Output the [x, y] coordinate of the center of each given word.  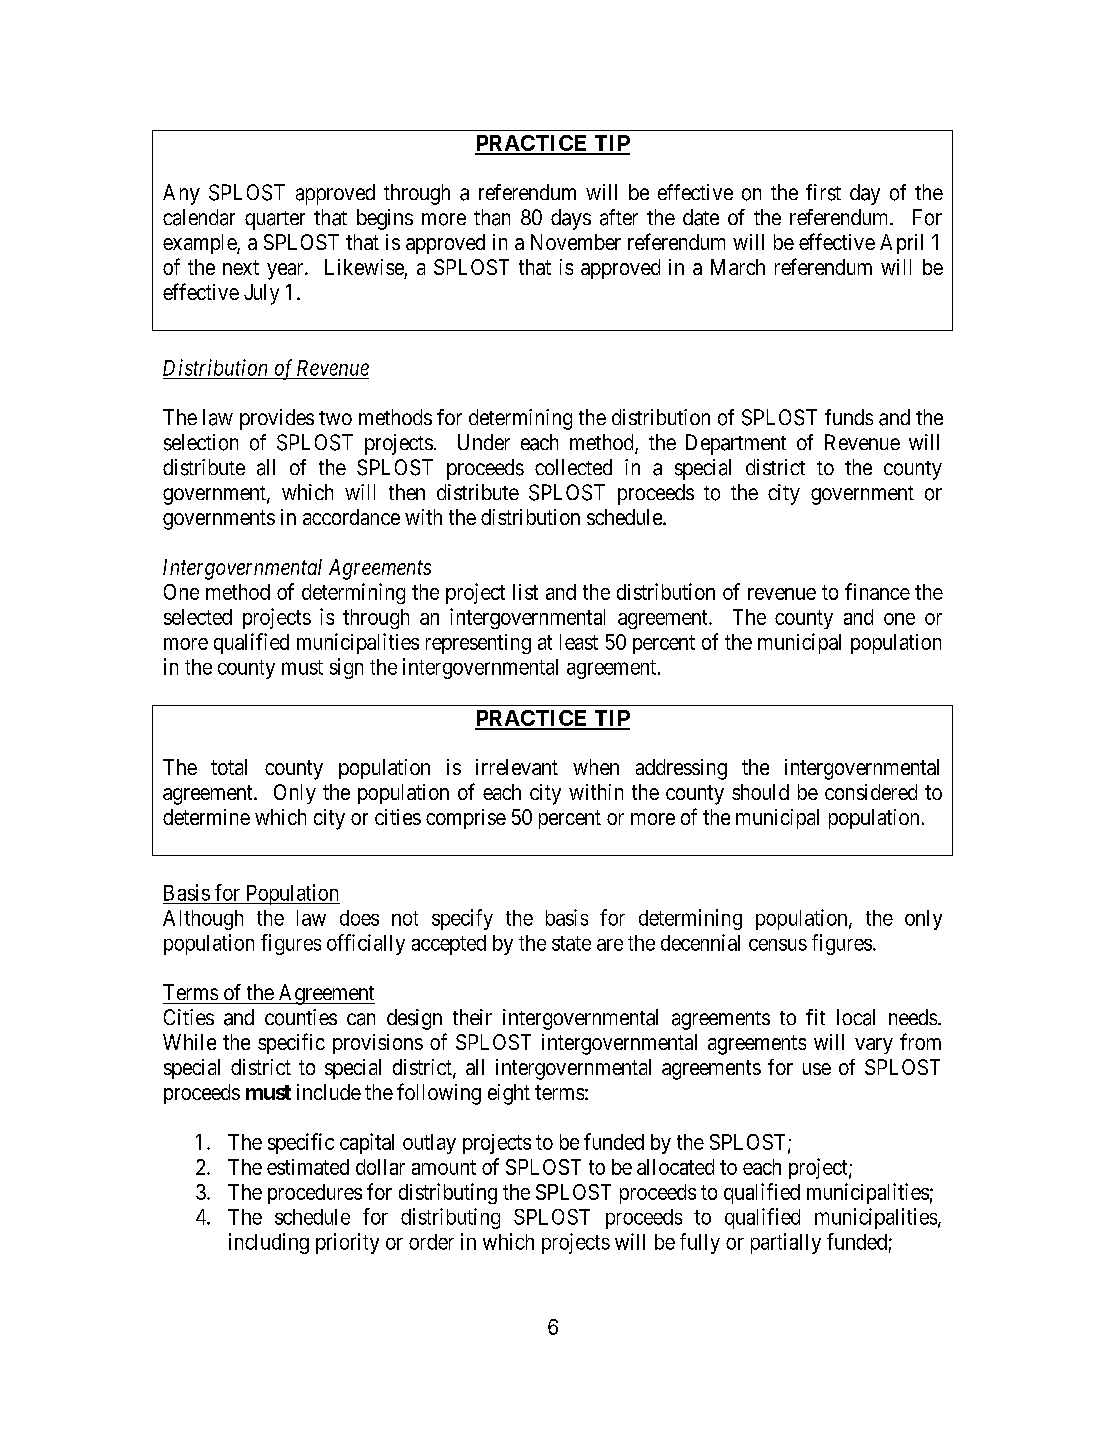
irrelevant [517, 767]
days [571, 219]
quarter [275, 220]
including [269, 1243]
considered [871, 792]
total [229, 767]
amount [444, 1167]
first [823, 192]
